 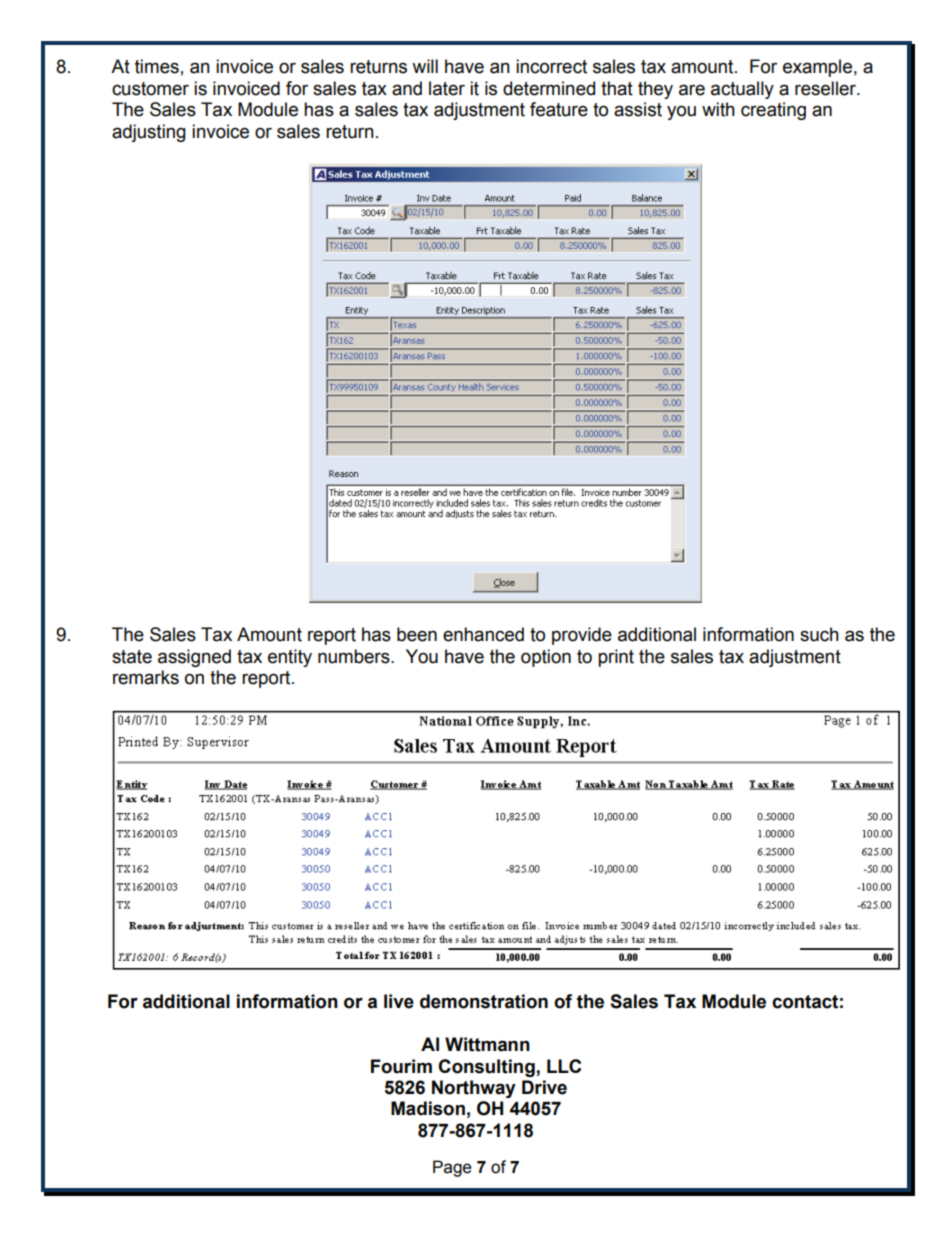 What do you see at coordinates (773, 111) in the screenshot?
I see `creating` at bounding box center [773, 111].
